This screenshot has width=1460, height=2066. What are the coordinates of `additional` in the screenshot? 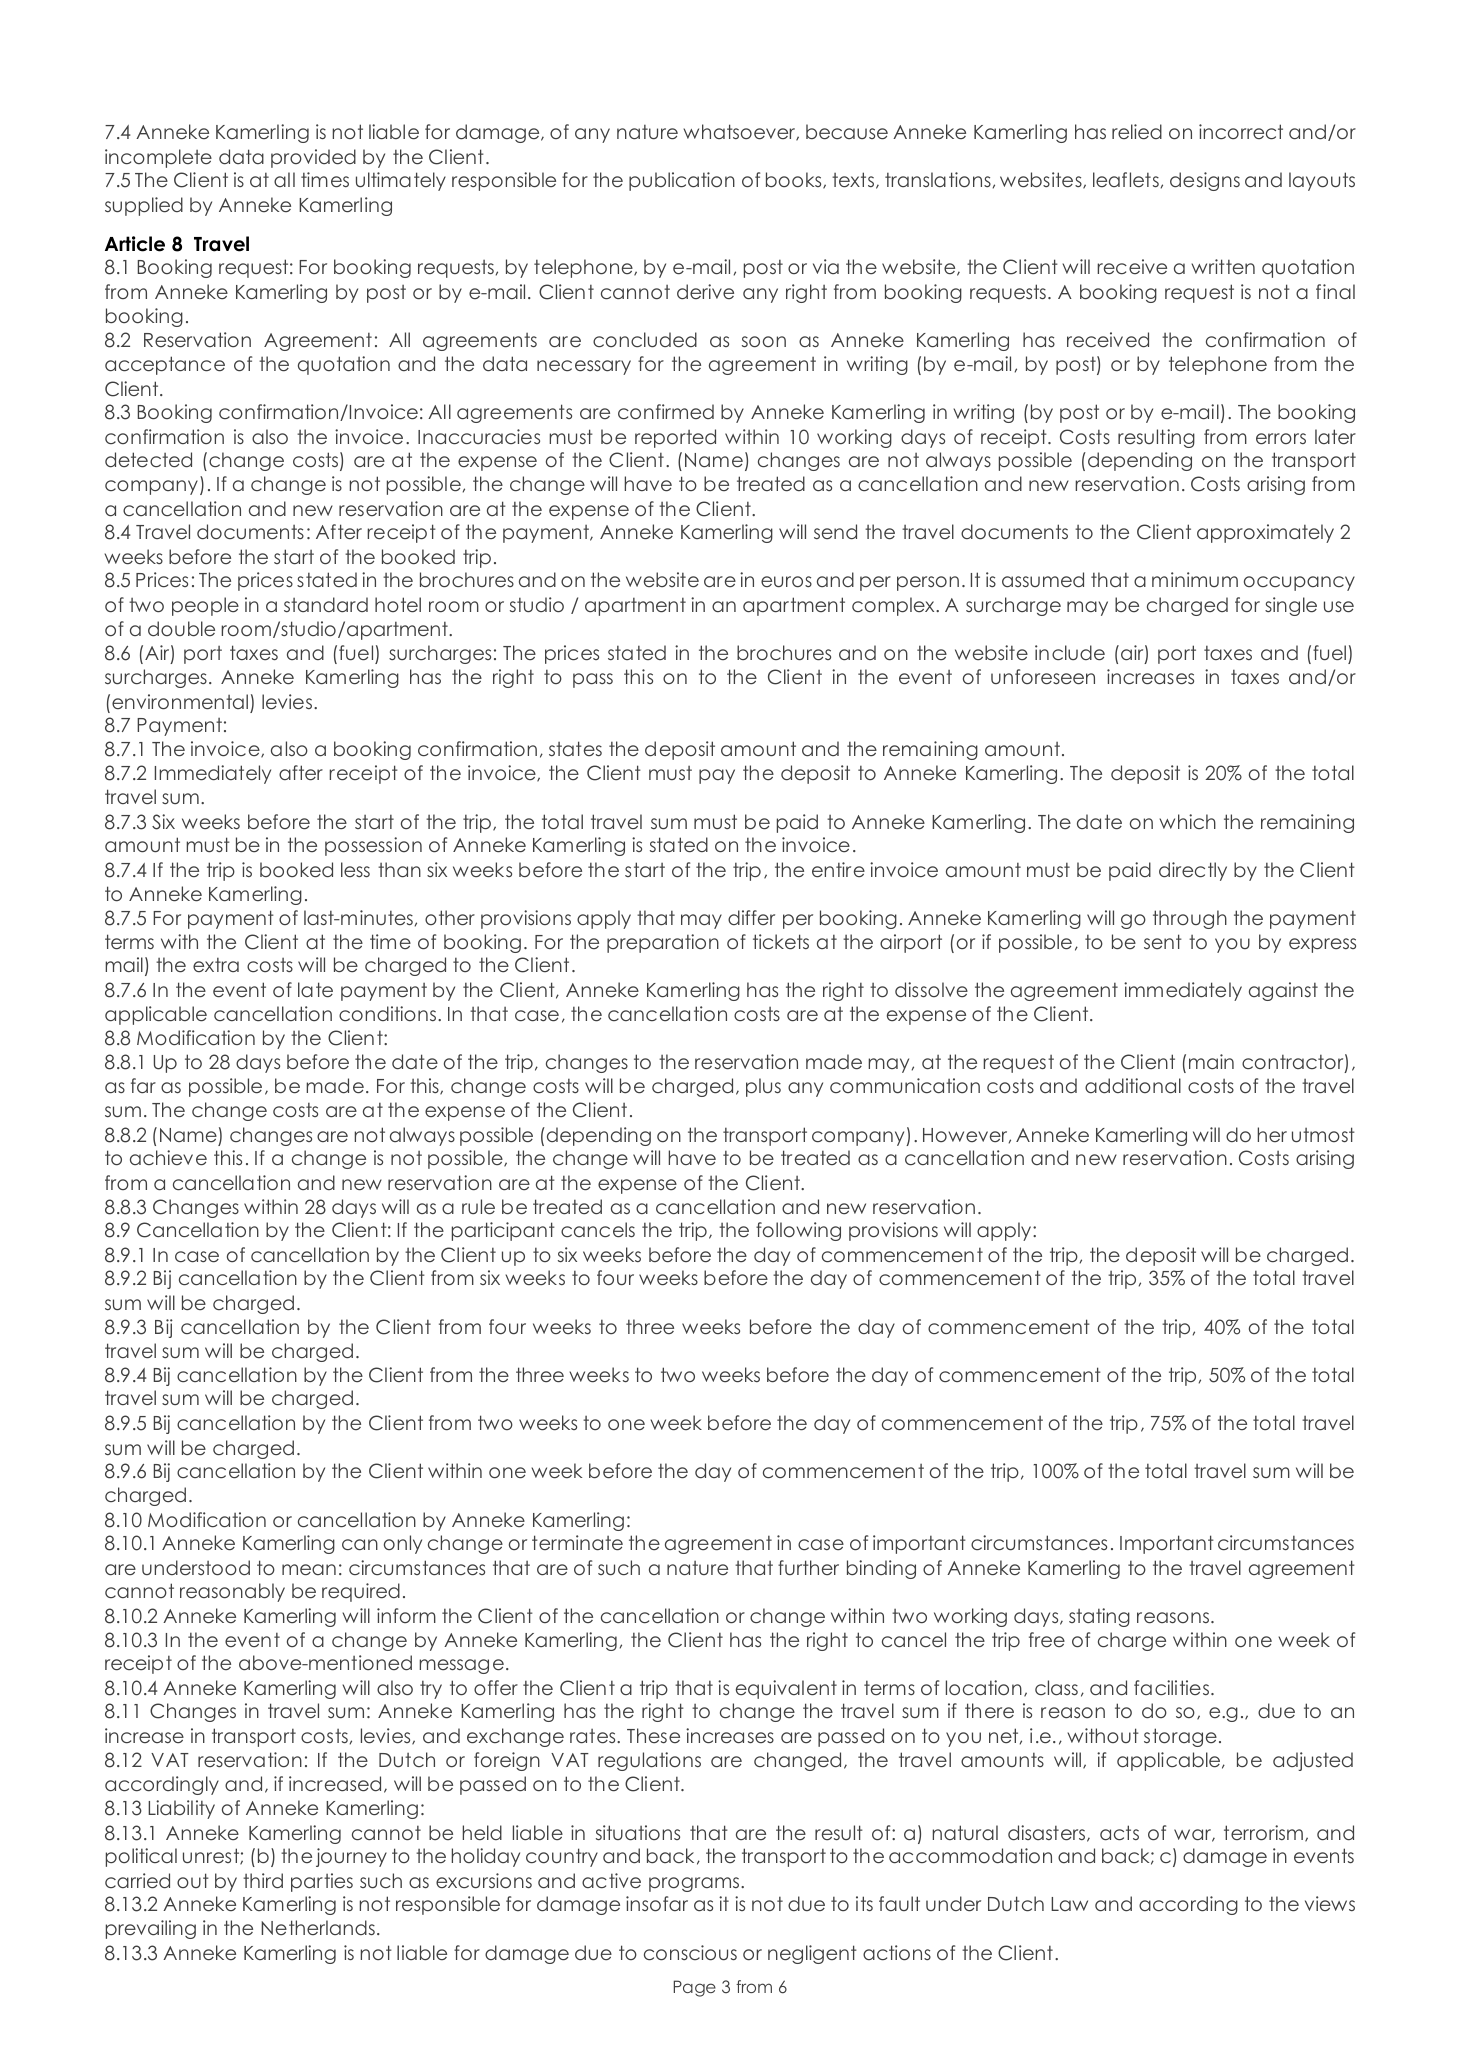 It's located at (1133, 1086).
